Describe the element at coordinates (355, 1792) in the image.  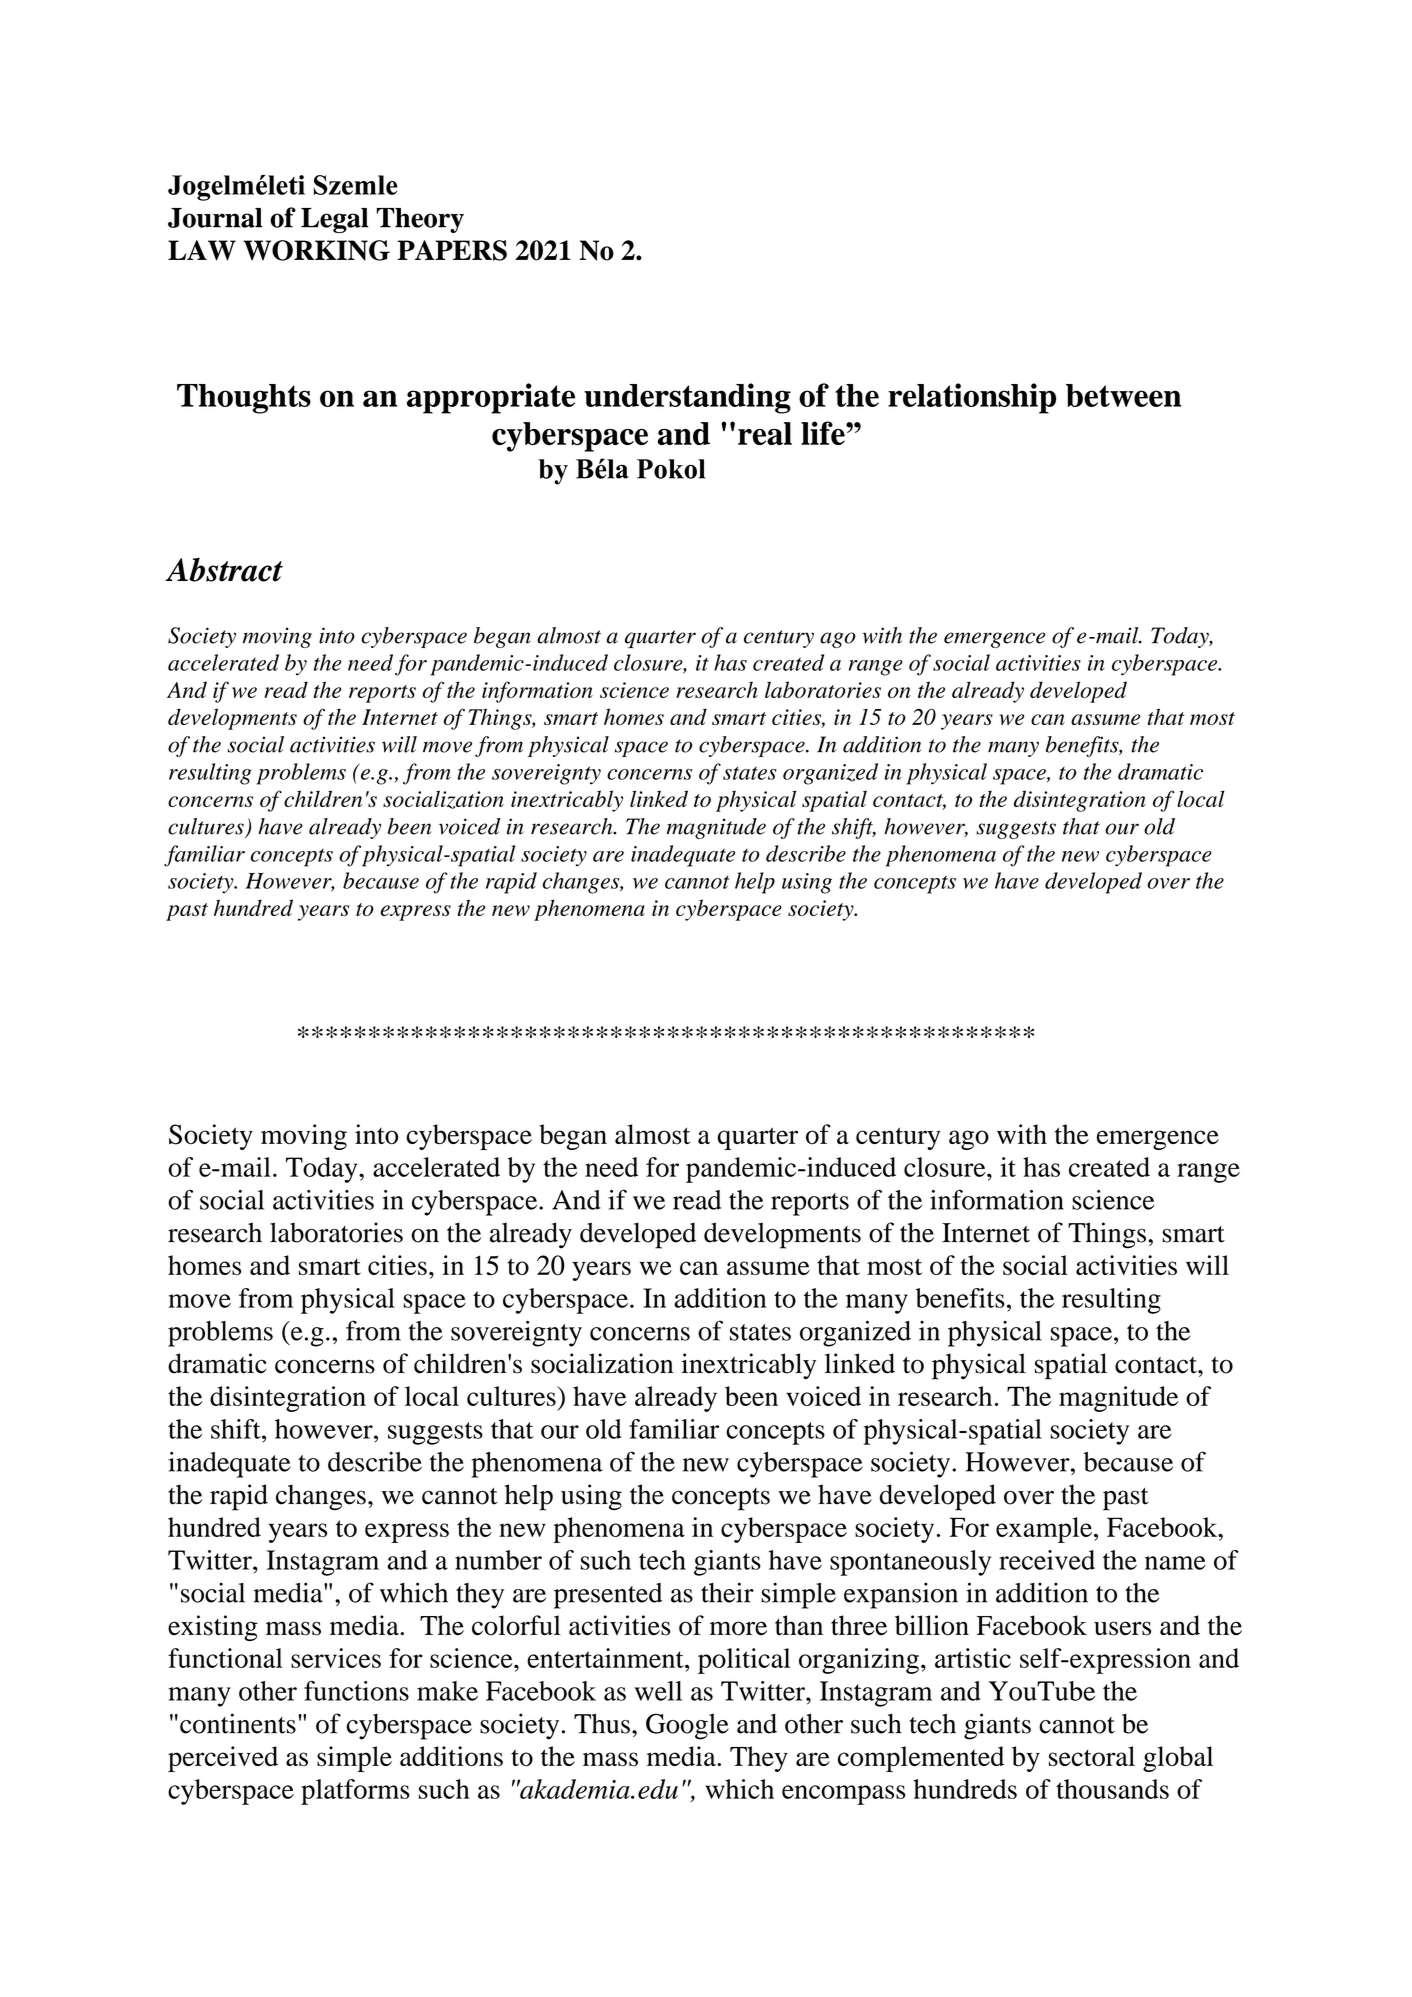
I see `platforms` at that location.
